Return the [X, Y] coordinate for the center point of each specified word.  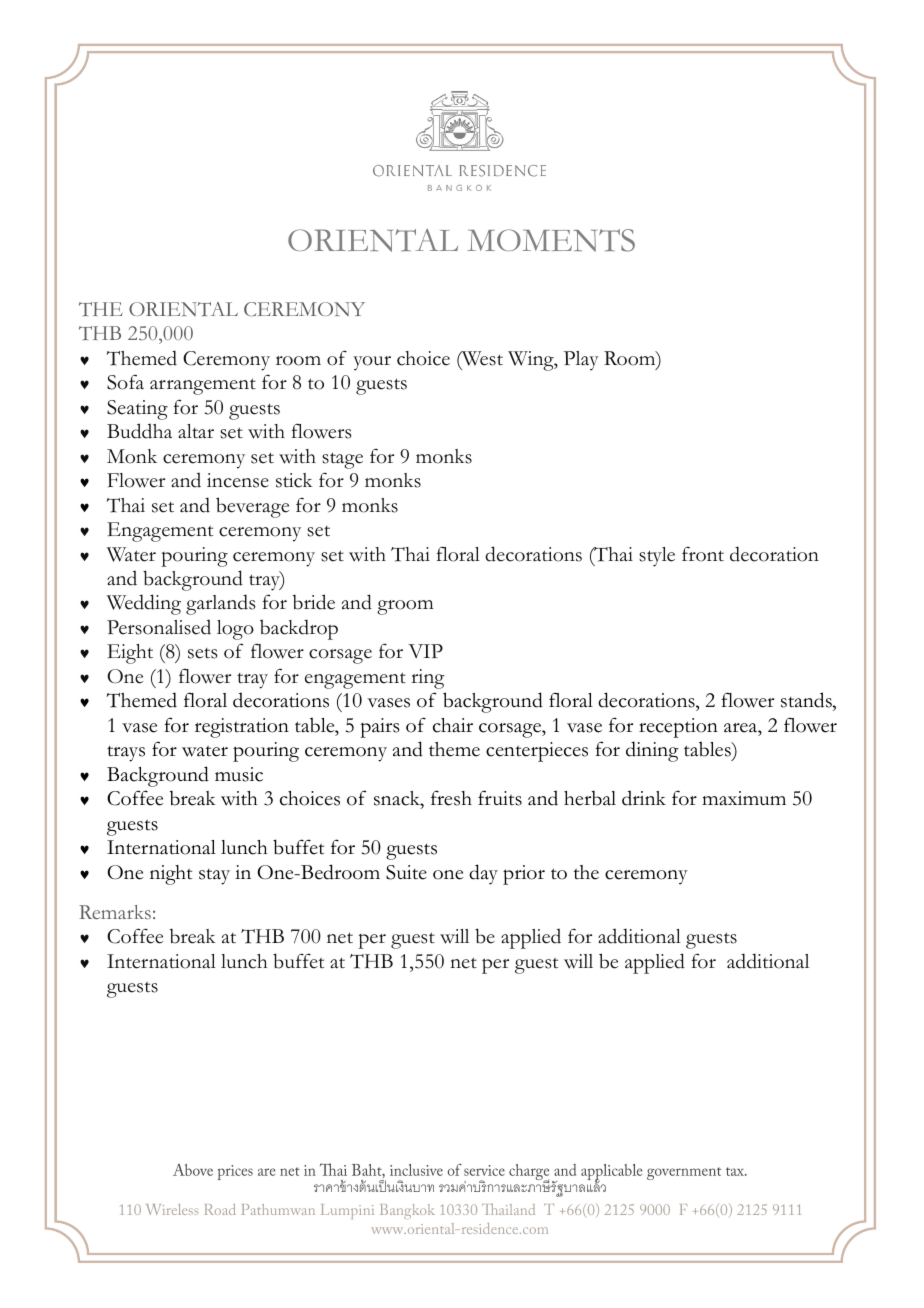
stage [342, 460]
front [703, 554]
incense [238, 480]
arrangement [203, 386]
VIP [425, 651]
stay [214, 877]
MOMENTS [551, 240]
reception [678, 728]
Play [581, 361]
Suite [406, 872]
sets [203, 653]
